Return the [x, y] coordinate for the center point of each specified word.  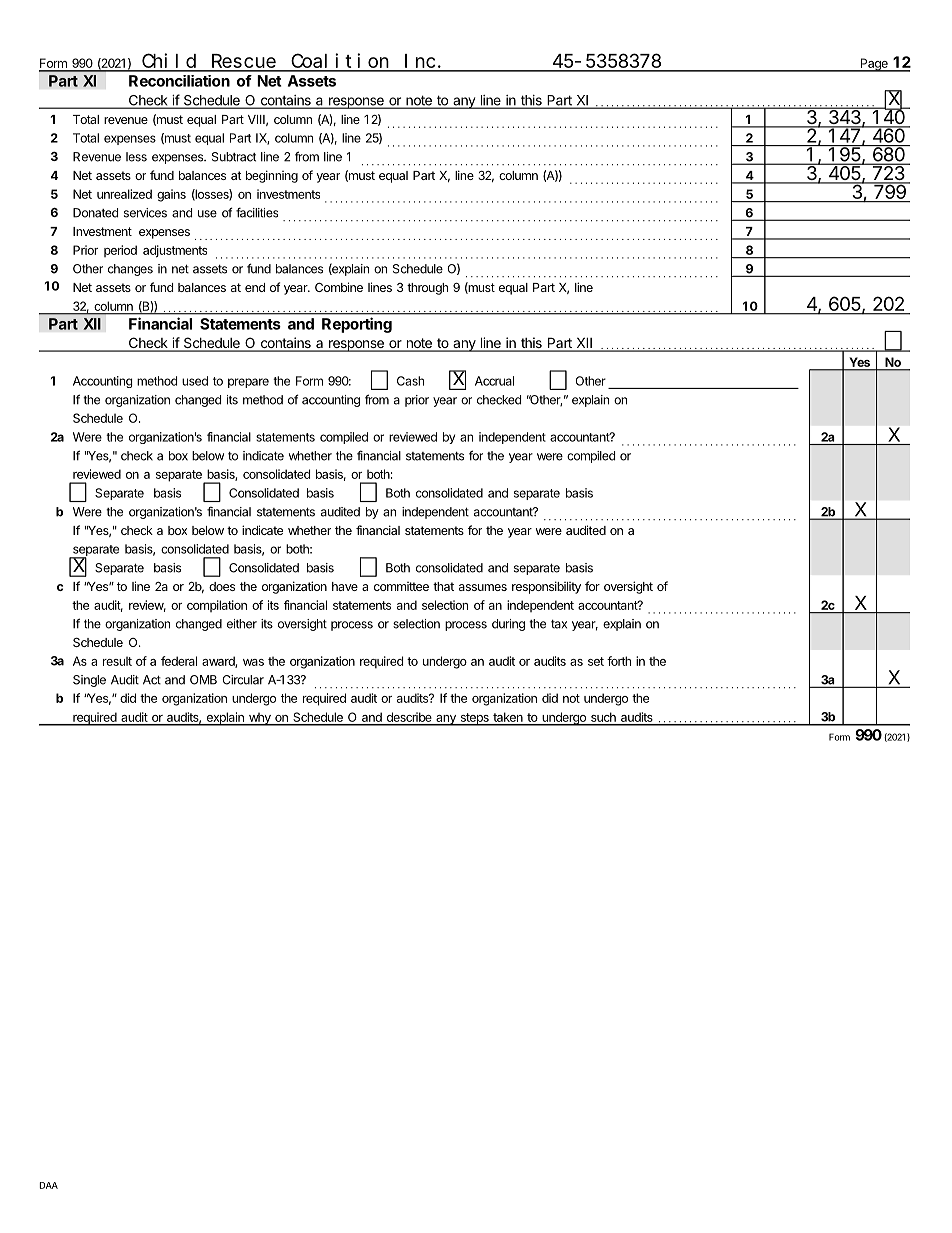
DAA [49, 1185]
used [195, 381]
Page [874, 65]
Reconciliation [179, 81]
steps [474, 719]
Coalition [340, 62]
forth [619, 661]
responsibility [546, 587]
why [259, 719]
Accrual [494, 381]
